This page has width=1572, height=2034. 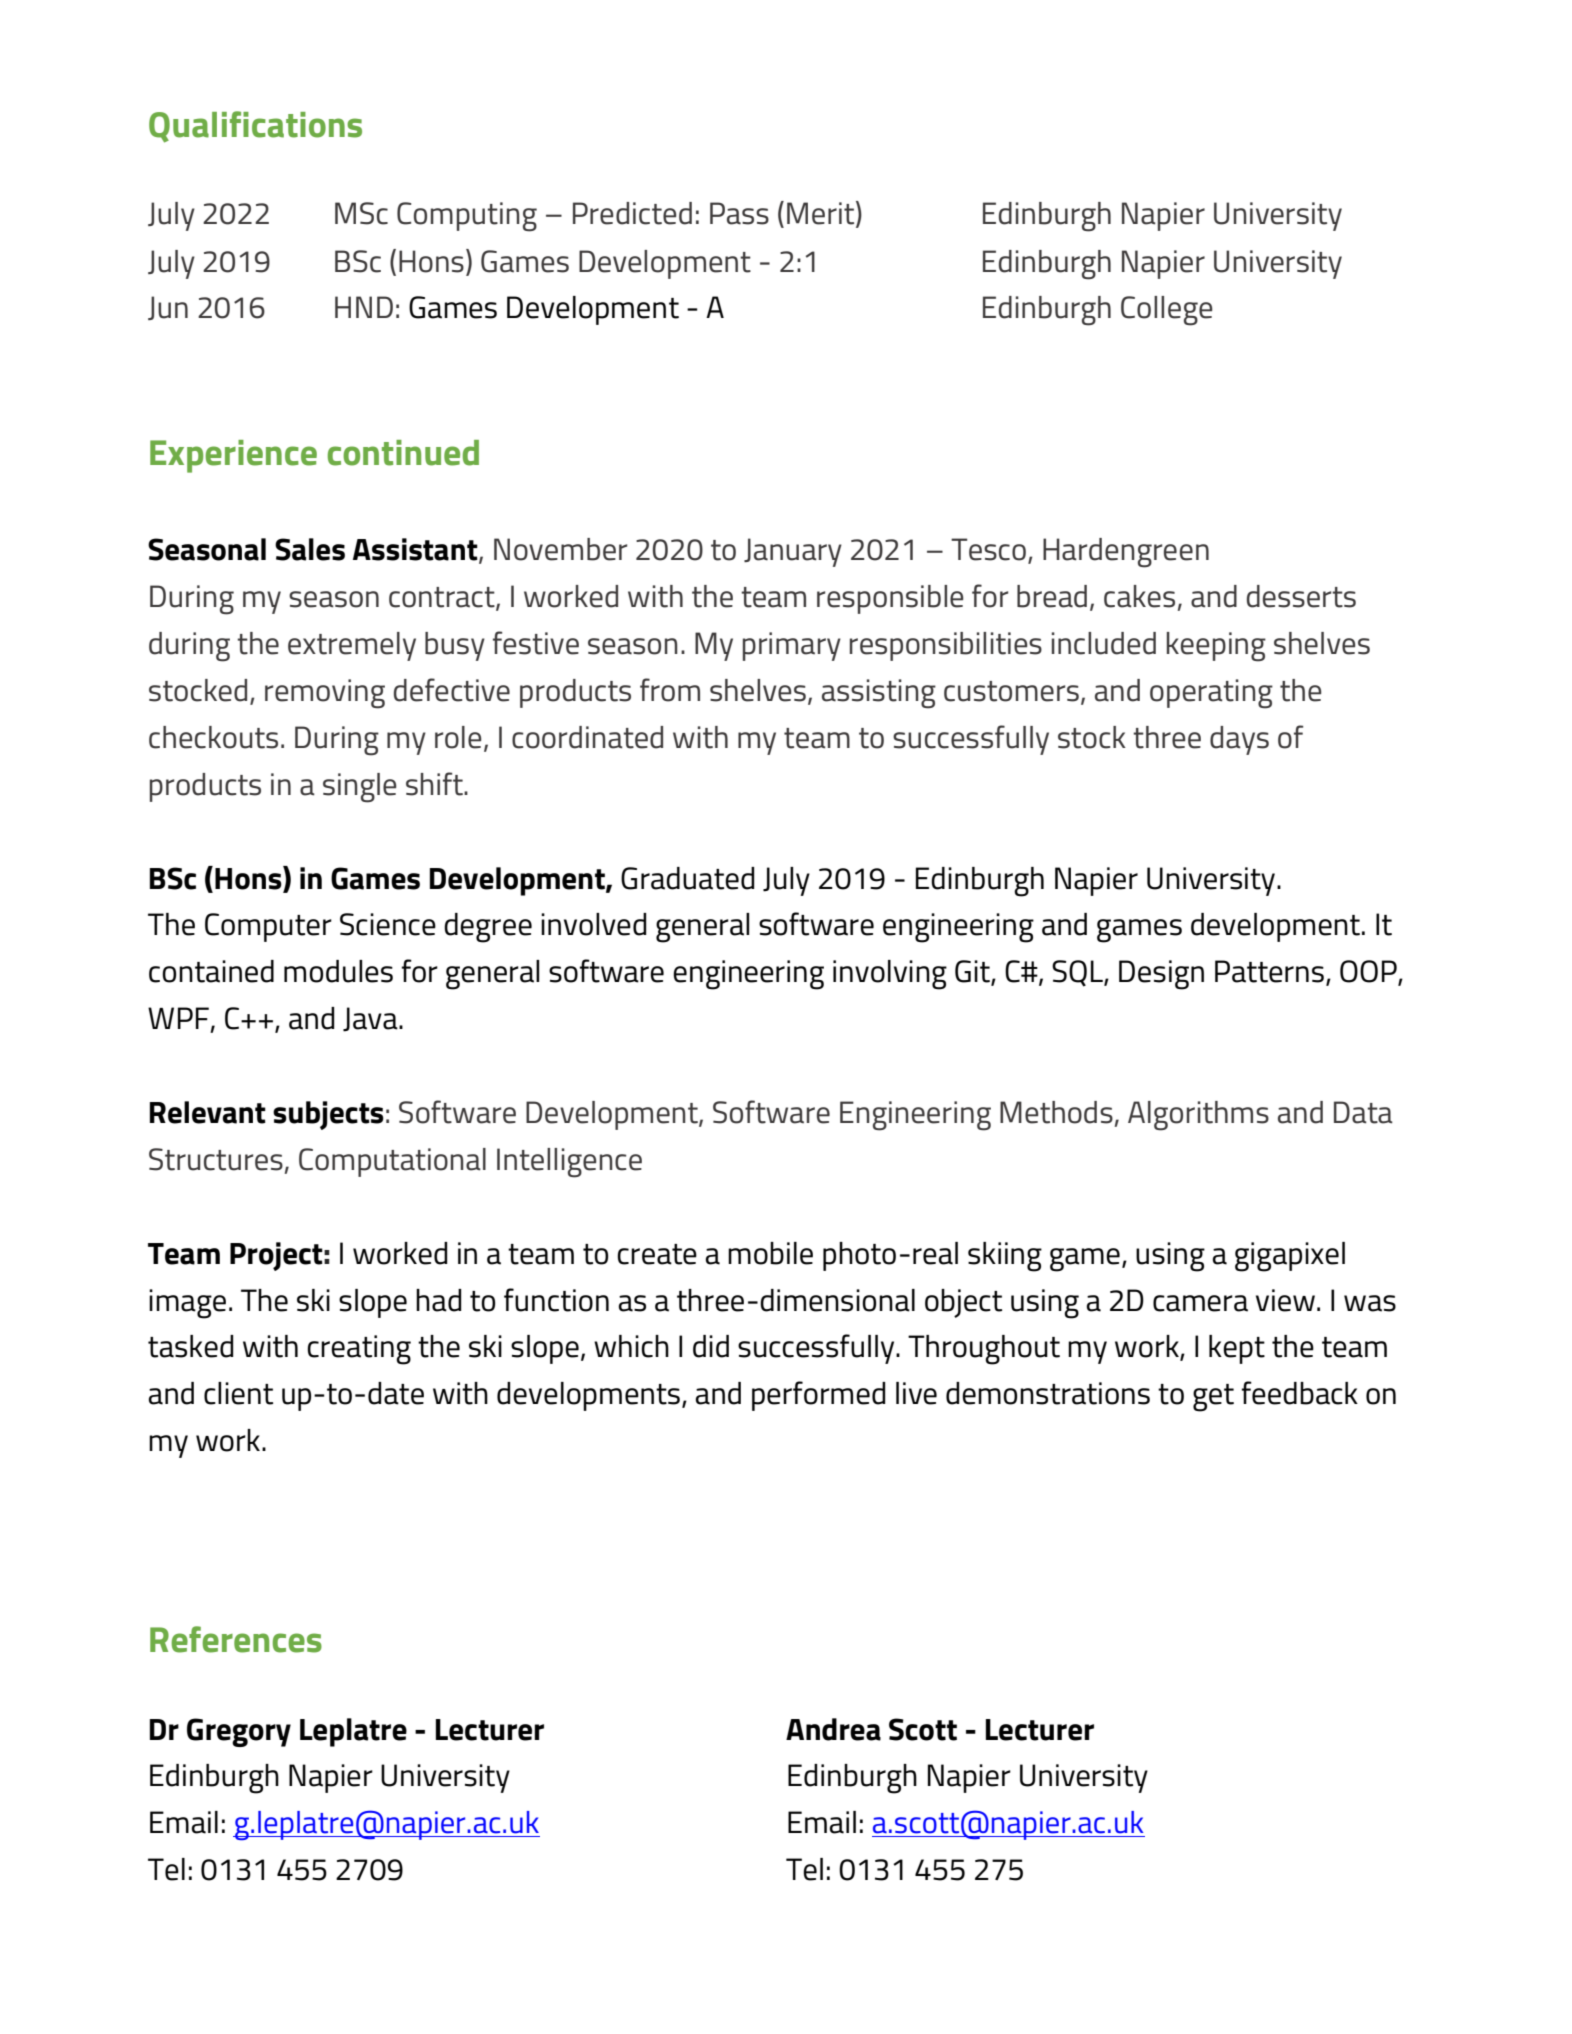 I want to click on Computer, so click(x=268, y=927).
